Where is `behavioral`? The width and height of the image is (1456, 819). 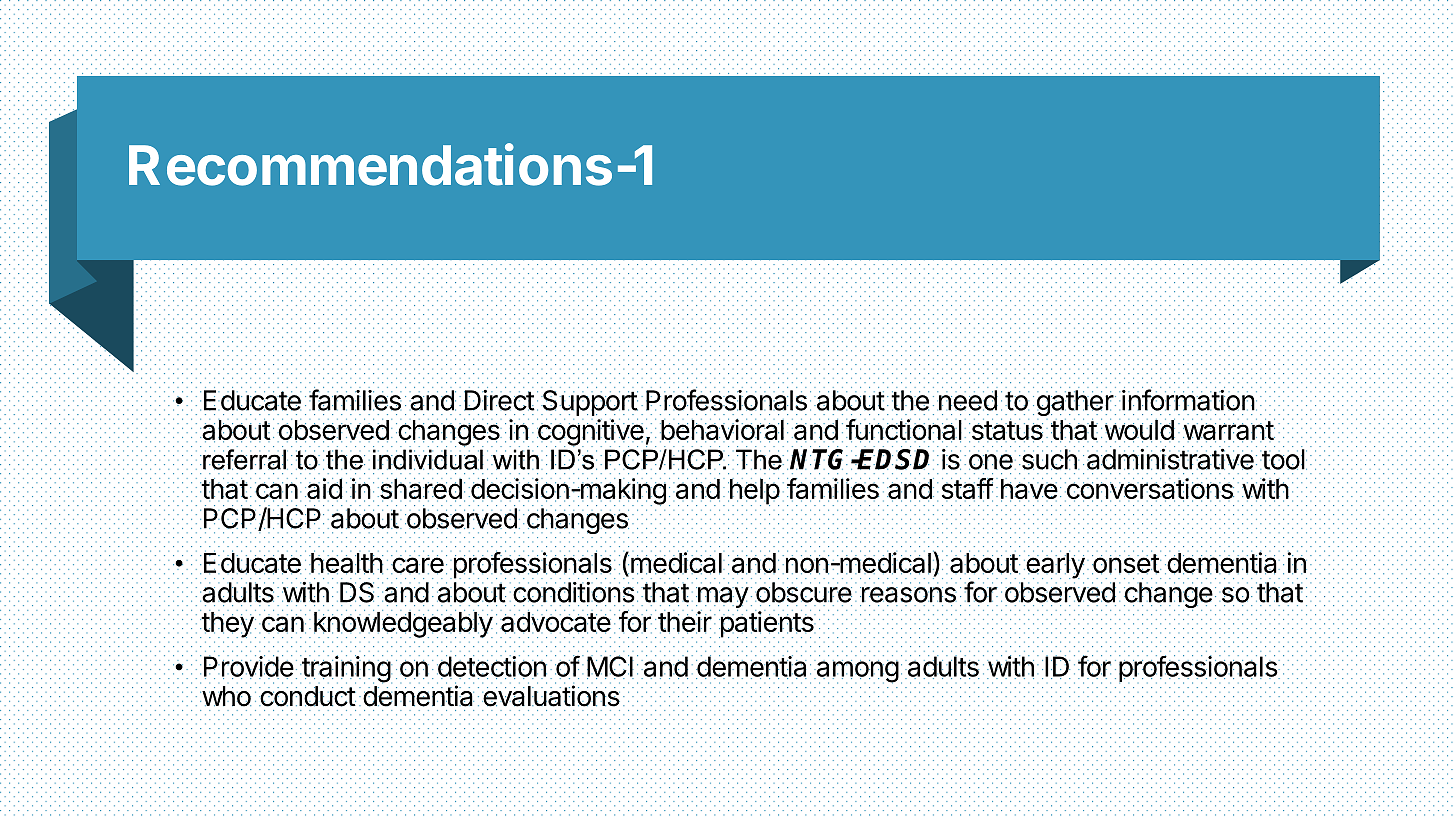 behavioral is located at coordinates (722, 430).
